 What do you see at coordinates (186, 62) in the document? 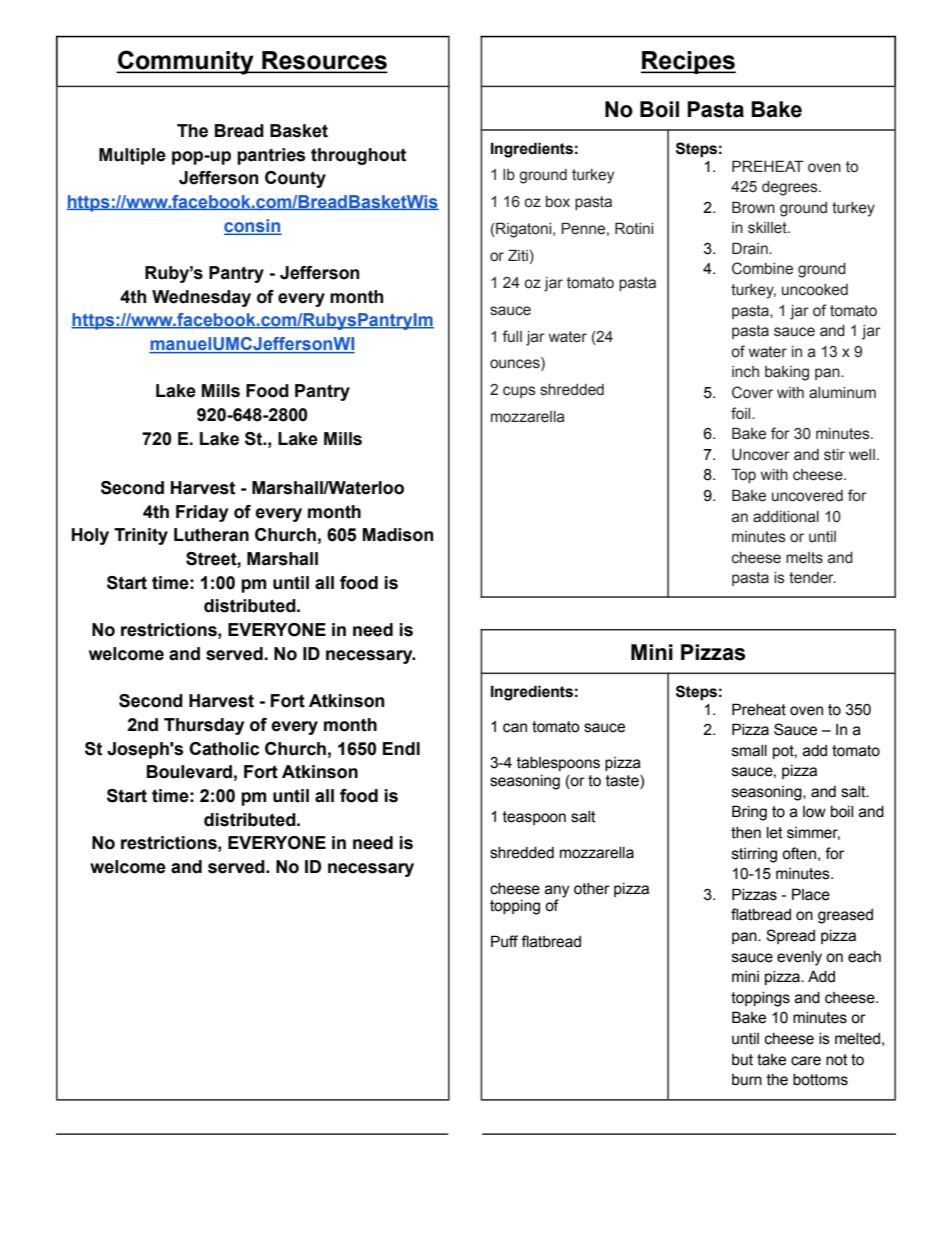
I see `Community` at bounding box center [186, 62].
